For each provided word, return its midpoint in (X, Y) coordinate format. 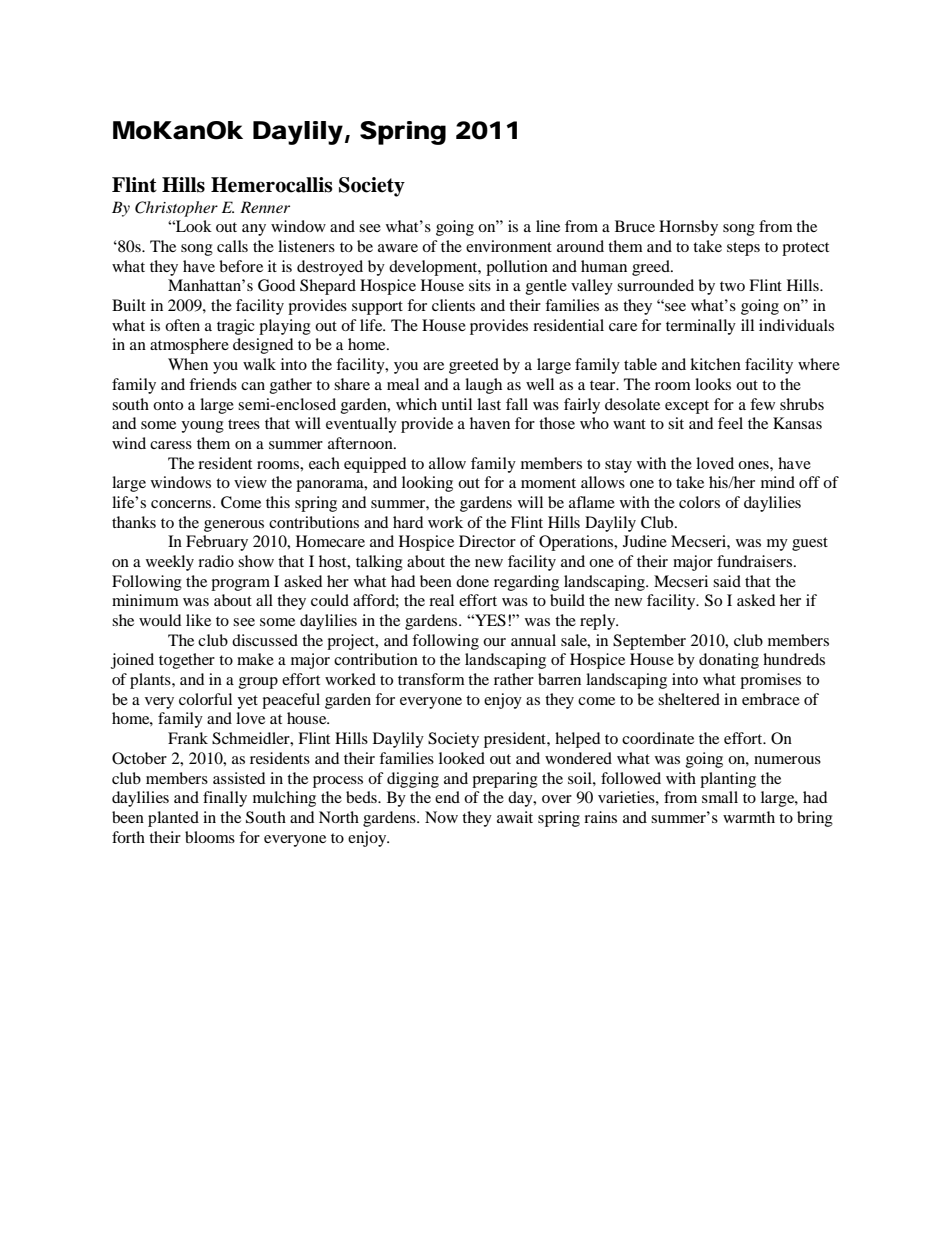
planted (173, 819)
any (254, 230)
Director (487, 541)
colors (699, 502)
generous (234, 526)
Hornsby (688, 228)
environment (509, 246)
